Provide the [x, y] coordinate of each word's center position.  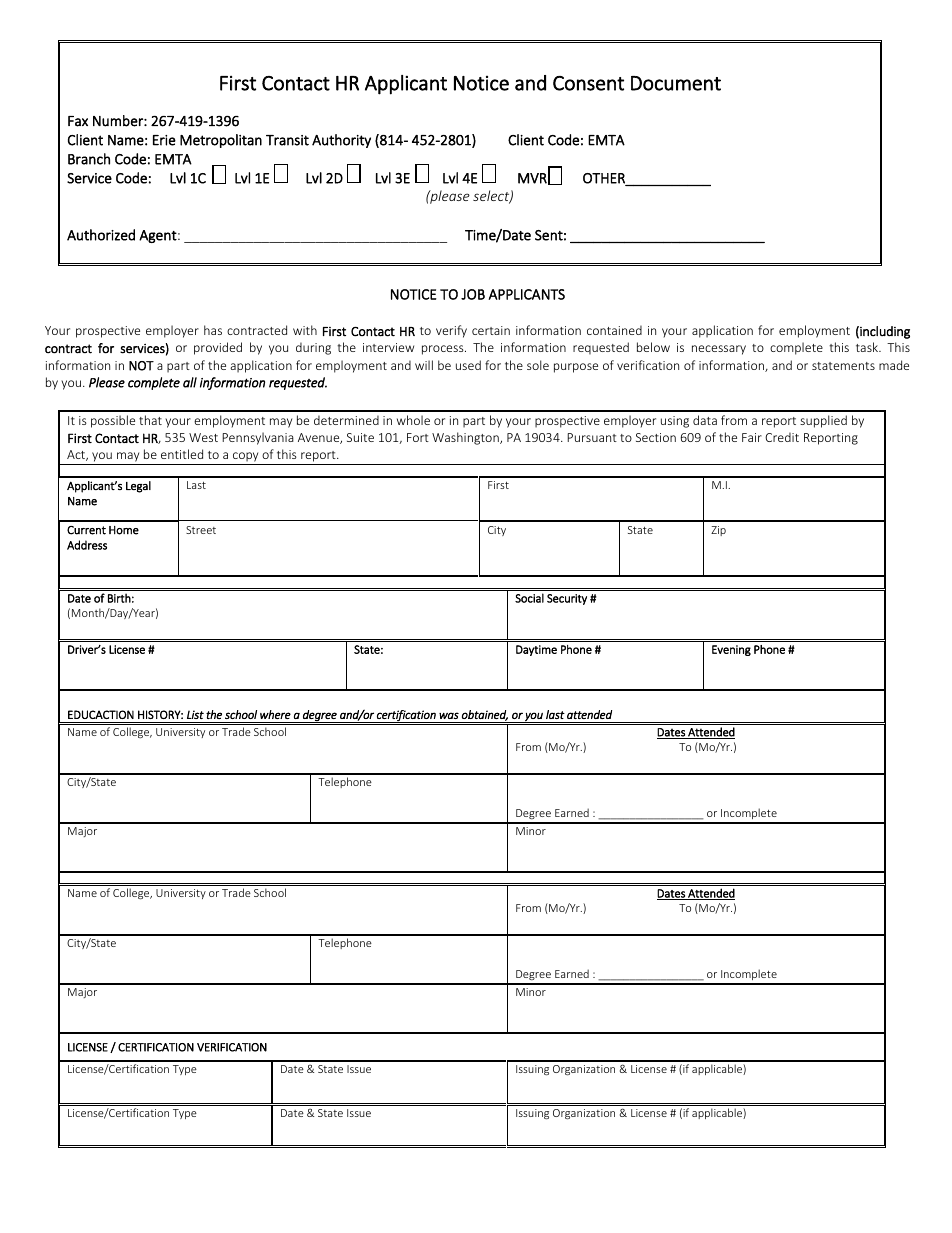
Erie [164, 140]
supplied [823, 421]
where [275, 714]
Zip [718, 531]
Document [676, 83]
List [195, 714]
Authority [341, 141]
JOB [473, 294]
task [868, 347]
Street [201, 530]
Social [529, 598]
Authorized [101, 235]
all [190, 382]
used [468, 365]
